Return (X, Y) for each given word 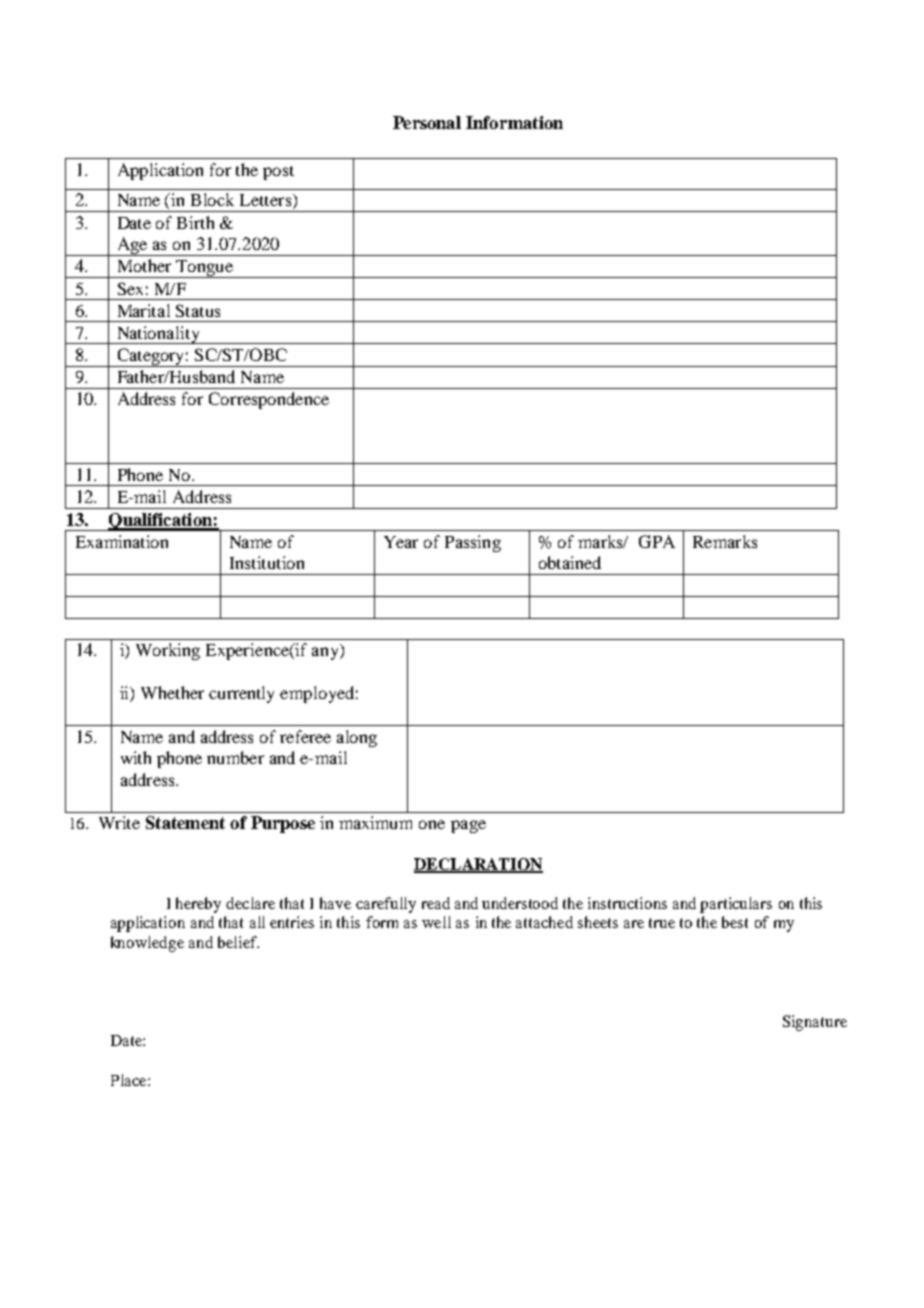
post (278, 173)
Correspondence (269, 400)
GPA (657, 541)
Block (212, 199)
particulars (736, 905)
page (468, 826)
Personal (427, 122)
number (235, 757)
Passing (473, 543)
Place (130, 1080)
